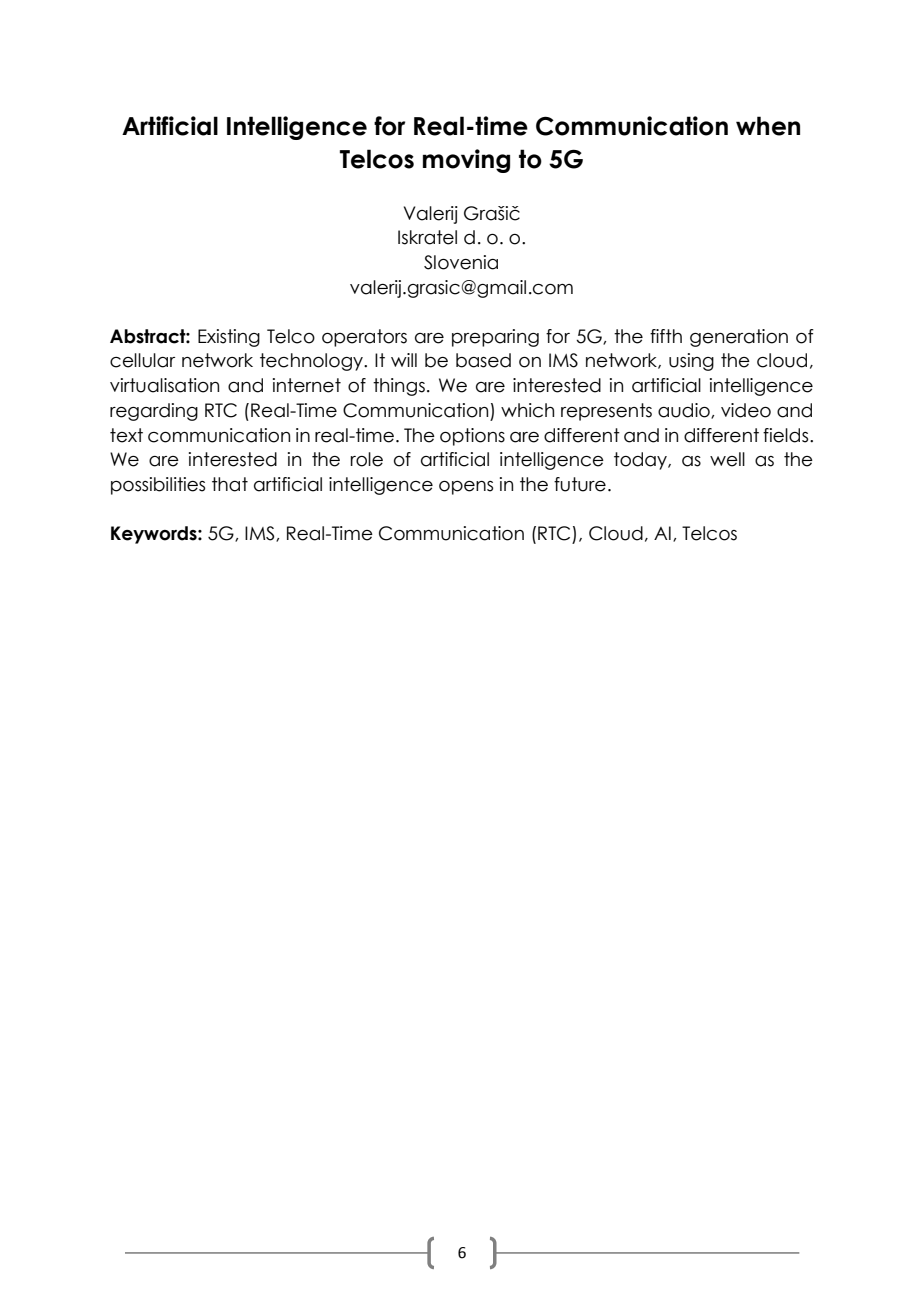 Image resolution: width=924 pixels, height=1308 pixels. What do you see at coordinates (466, 488) in the screenshot?
I see `opens` at bounding box center [466, 488].
